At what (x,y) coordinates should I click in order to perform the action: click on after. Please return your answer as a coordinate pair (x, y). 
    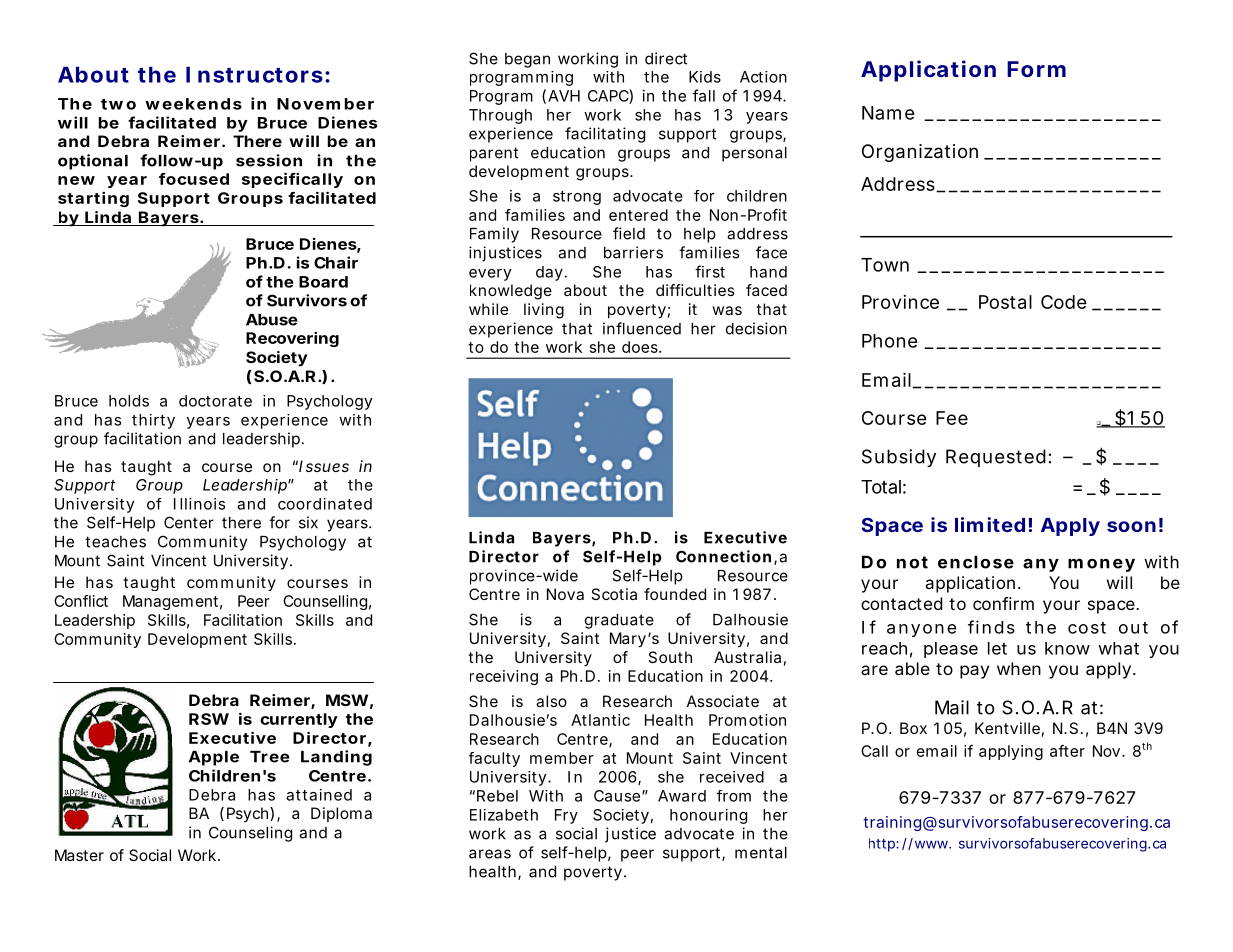
    Looking at the image, I should click on (1067, 751).
